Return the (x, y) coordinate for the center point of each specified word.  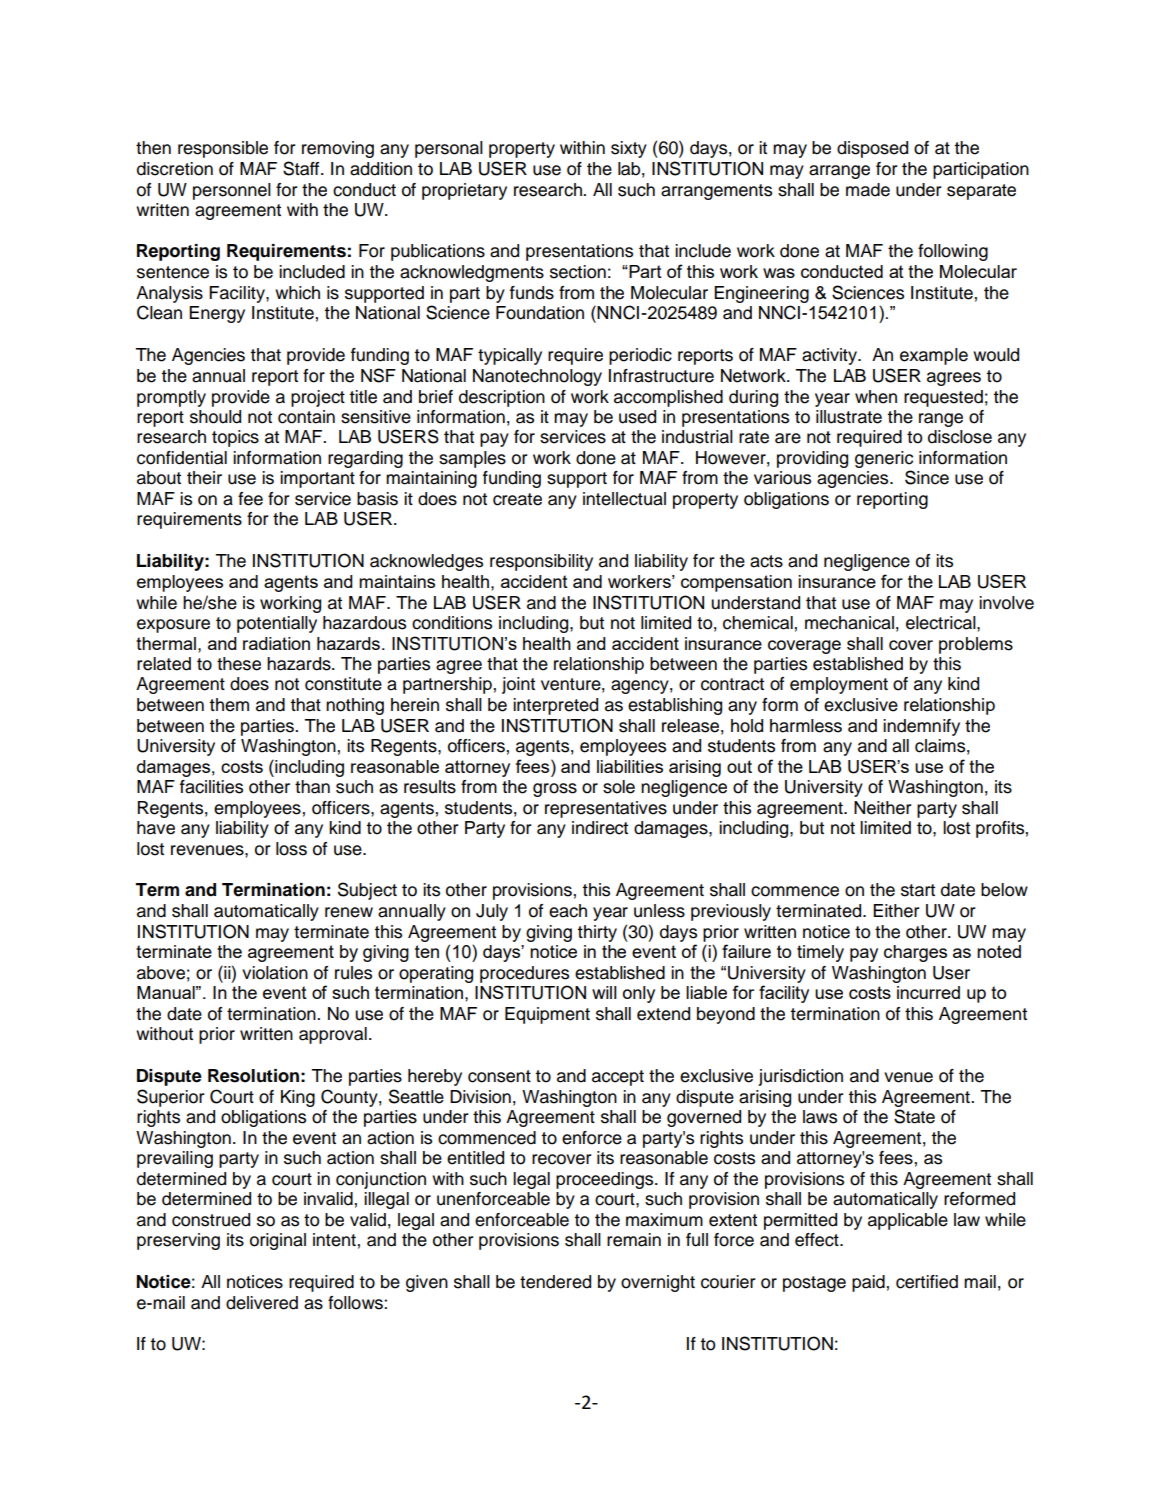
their (204, 478)
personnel (232, 191)
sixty (629, 149)
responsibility (541, 562)
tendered (555, 1282)
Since (927, 477)
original (278, 1241)
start (918, 890)
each (568, 911)
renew (349, 912)
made (868, 190)
